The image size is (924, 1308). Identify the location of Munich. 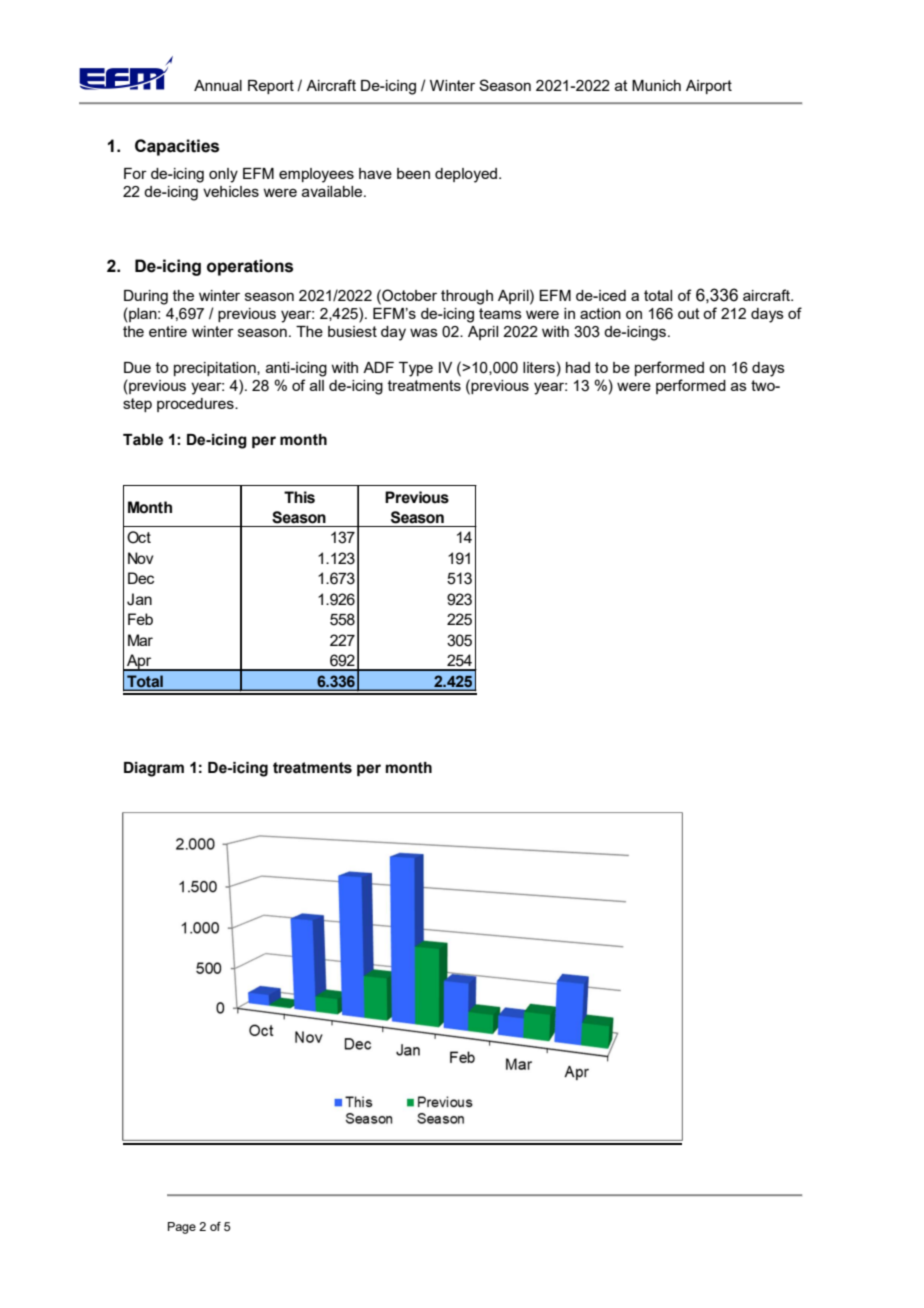
(656, 85).
